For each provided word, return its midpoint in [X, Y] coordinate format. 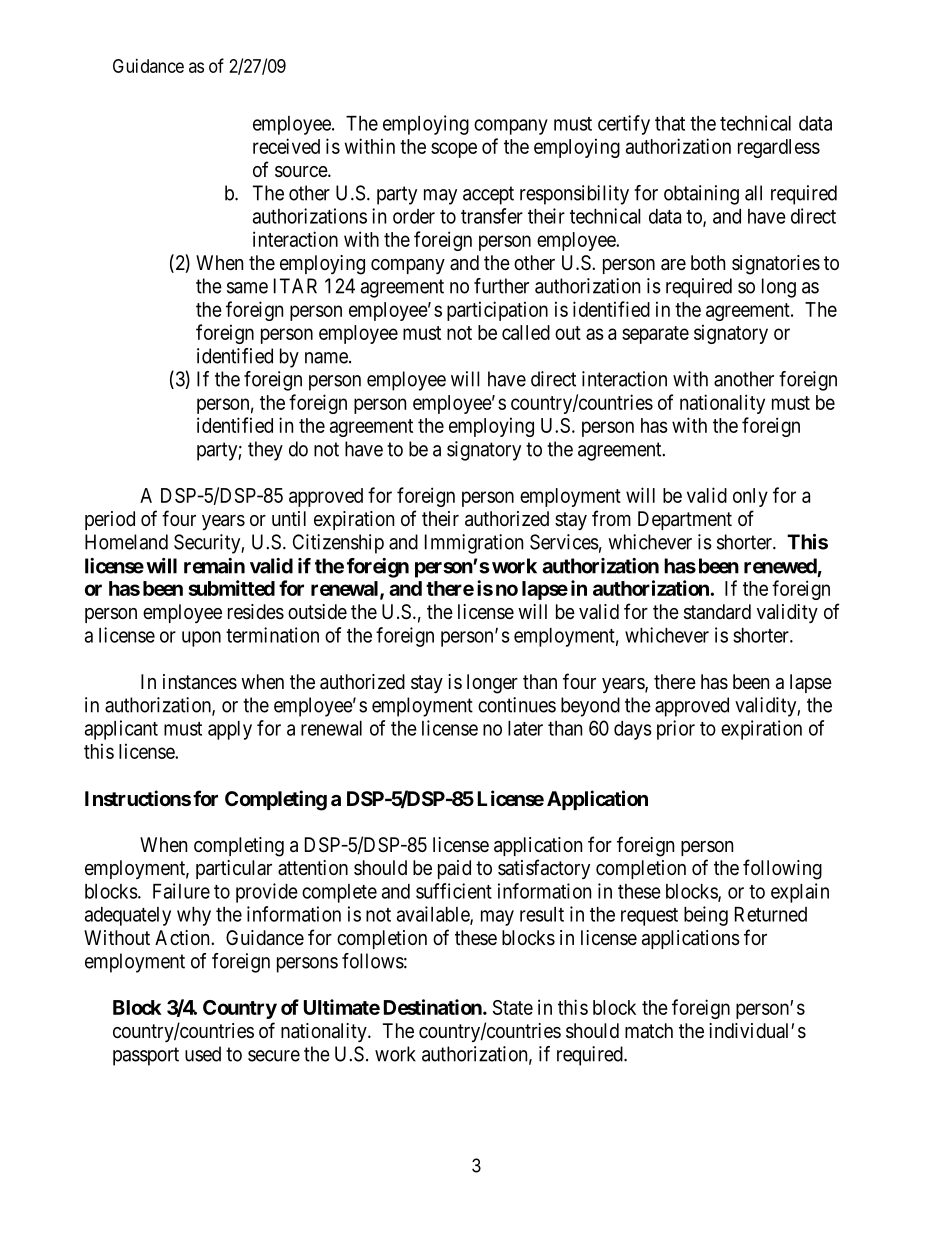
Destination [434, 1007]
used [203, 1054]
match [649, 1031]
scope [454, 150]
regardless [779, 148]
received [286, 146]
